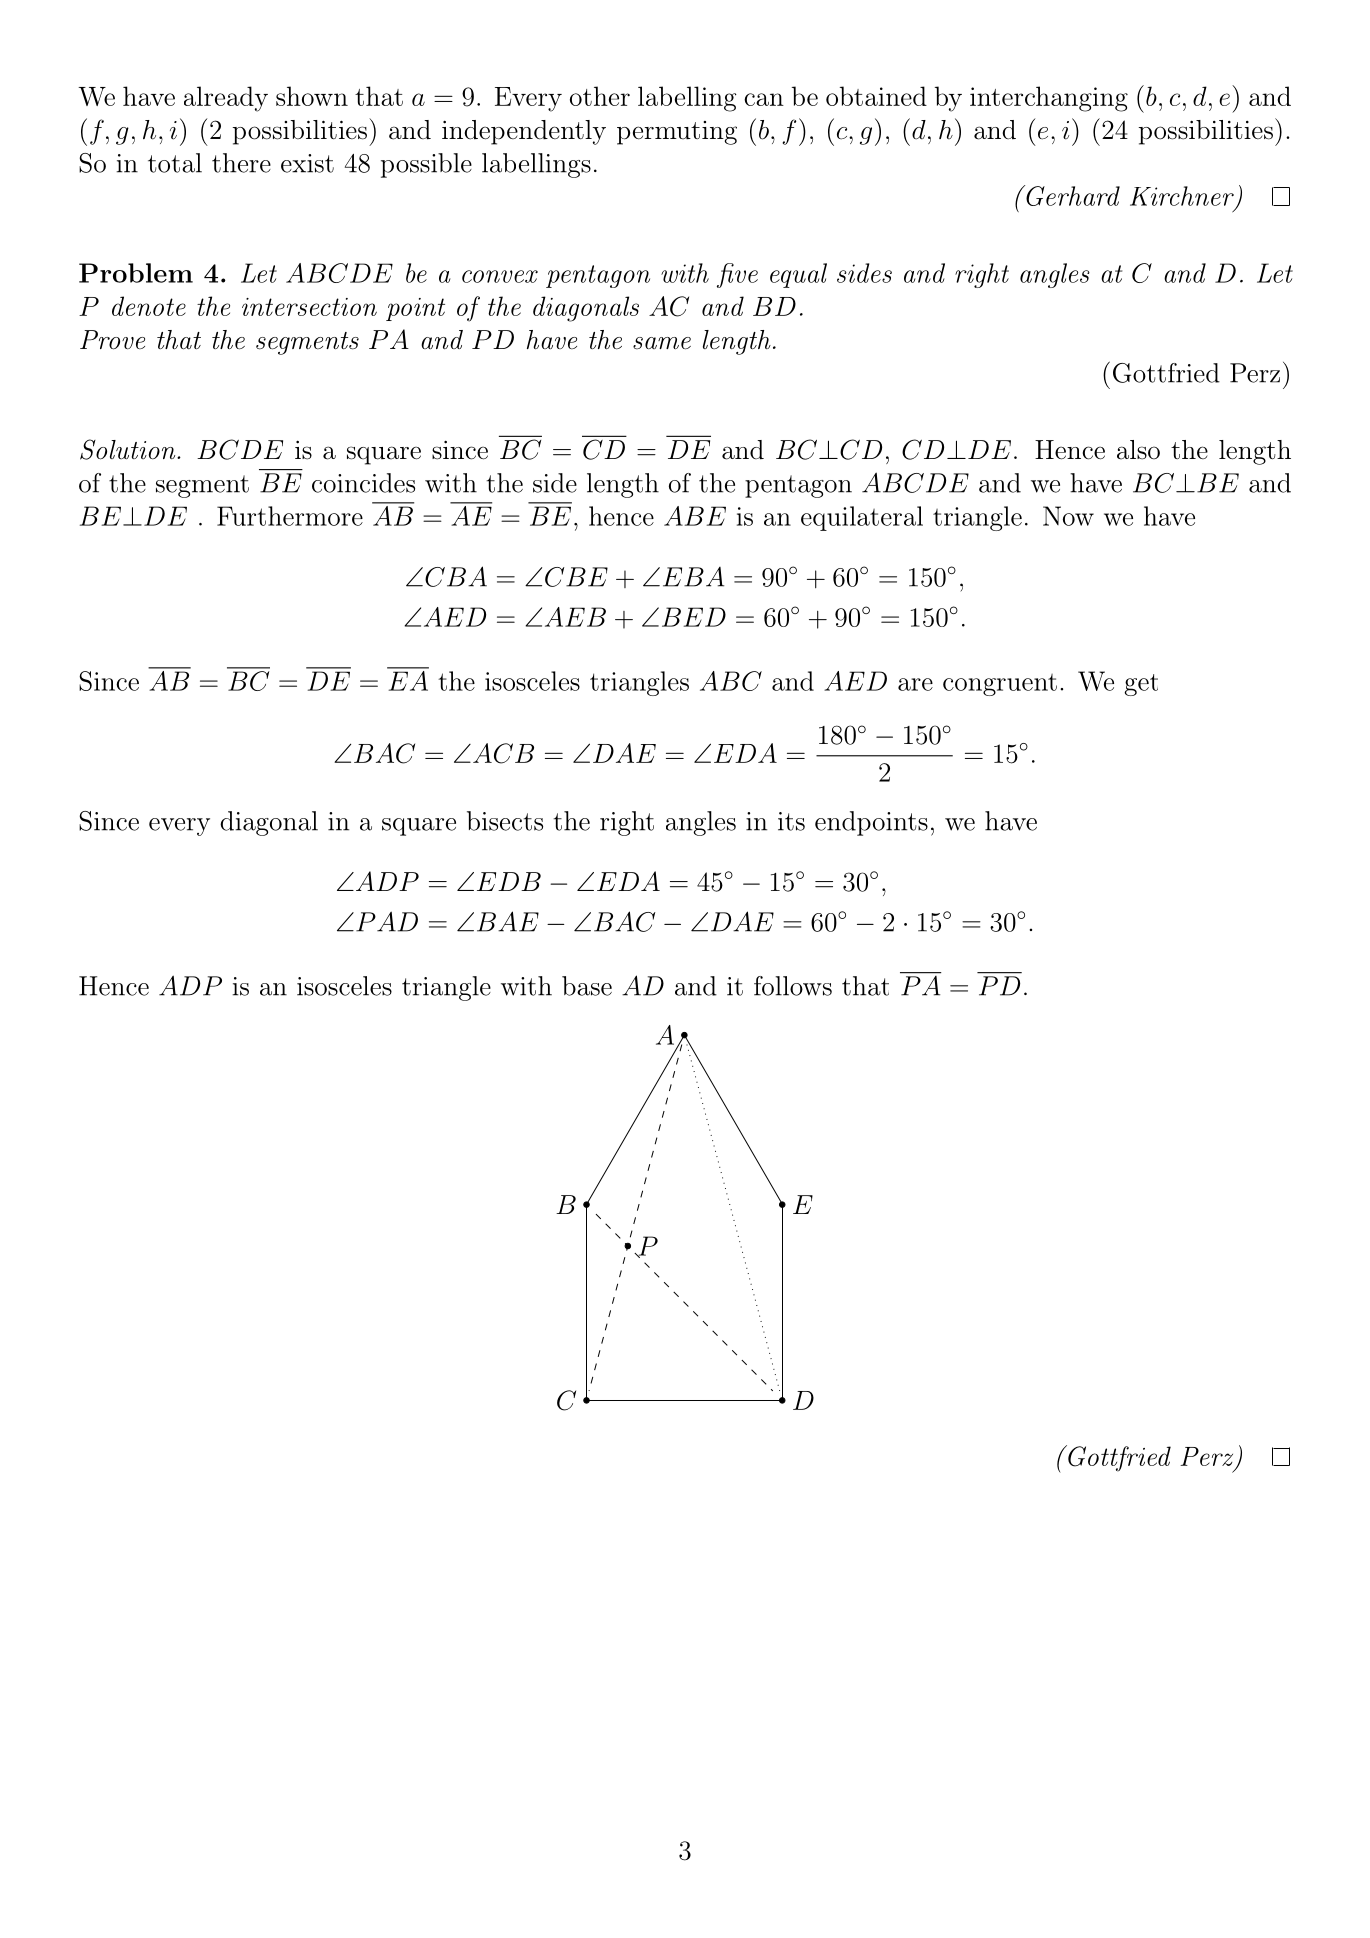 The image size is (1370, 1938). I want to click on Furthermore, so click(290, 516).
